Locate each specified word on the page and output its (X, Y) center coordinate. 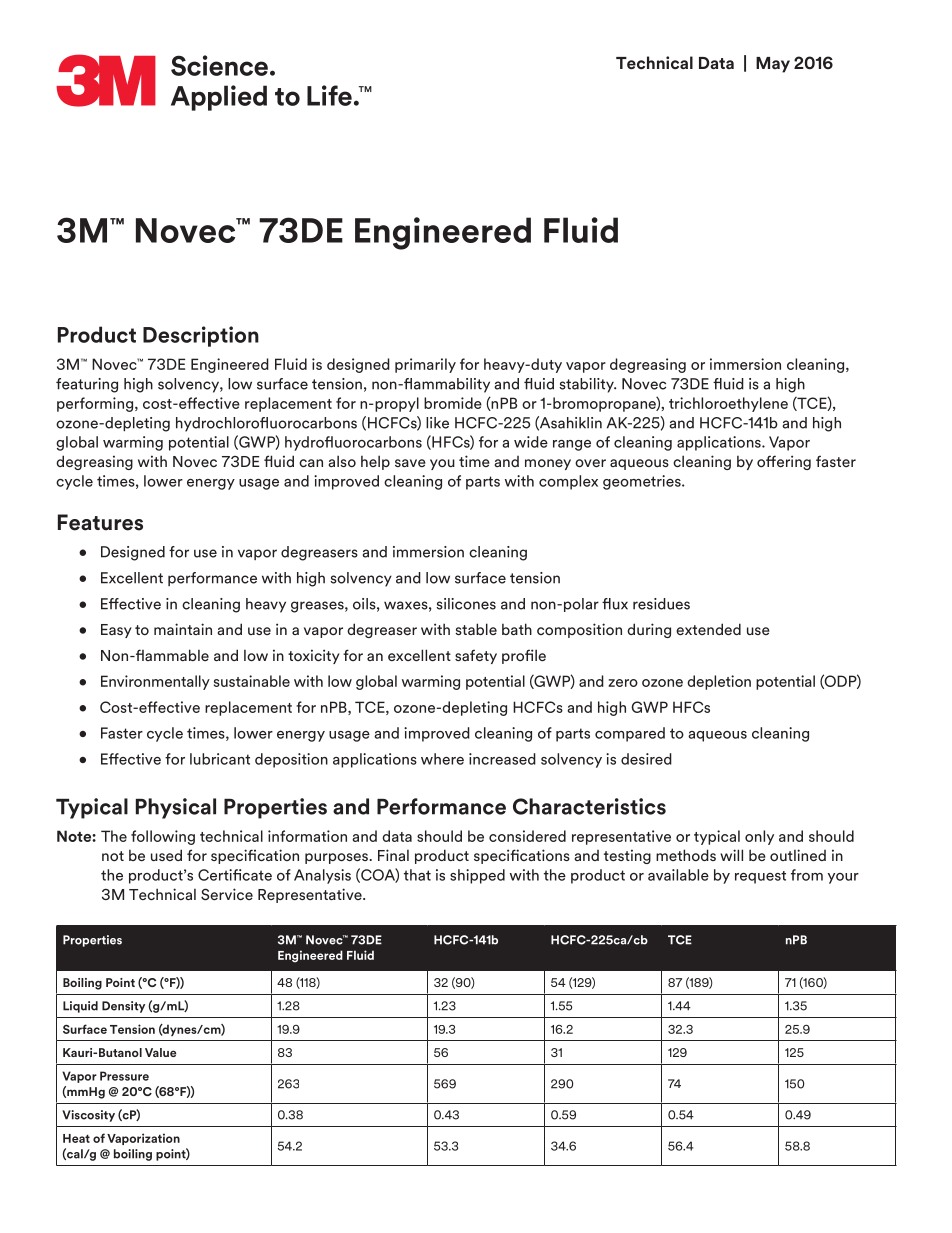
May (773, 65)
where (442, 759)
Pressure (124, 1076)
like (437, 423)
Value (160, 1052)
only (759, 837)
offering (784, 462)
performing (95, 404)
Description (201, 336)
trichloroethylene (728, 404)
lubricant (220, 759)
